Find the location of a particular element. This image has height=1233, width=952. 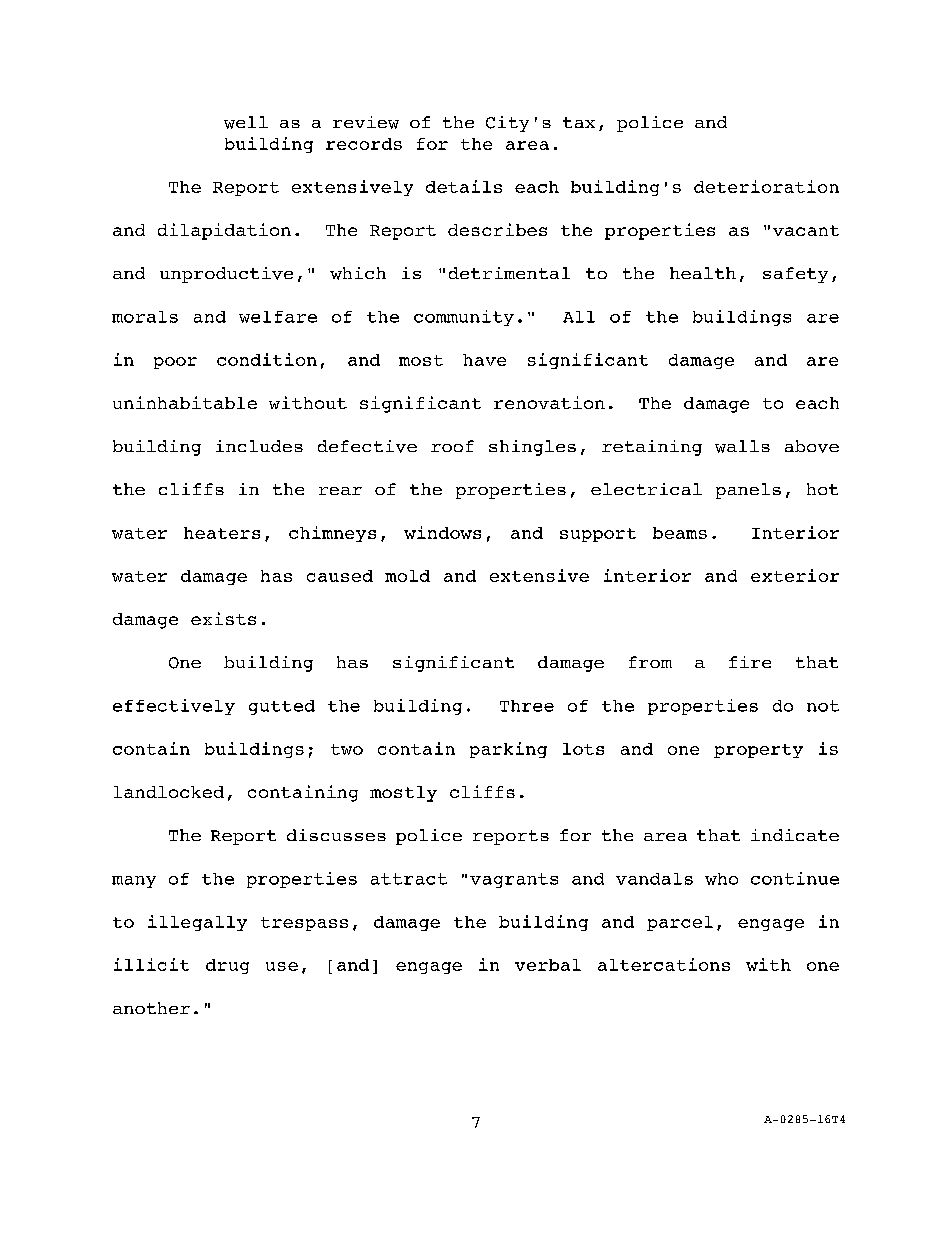

drug is located at coordinates (227, 966).
